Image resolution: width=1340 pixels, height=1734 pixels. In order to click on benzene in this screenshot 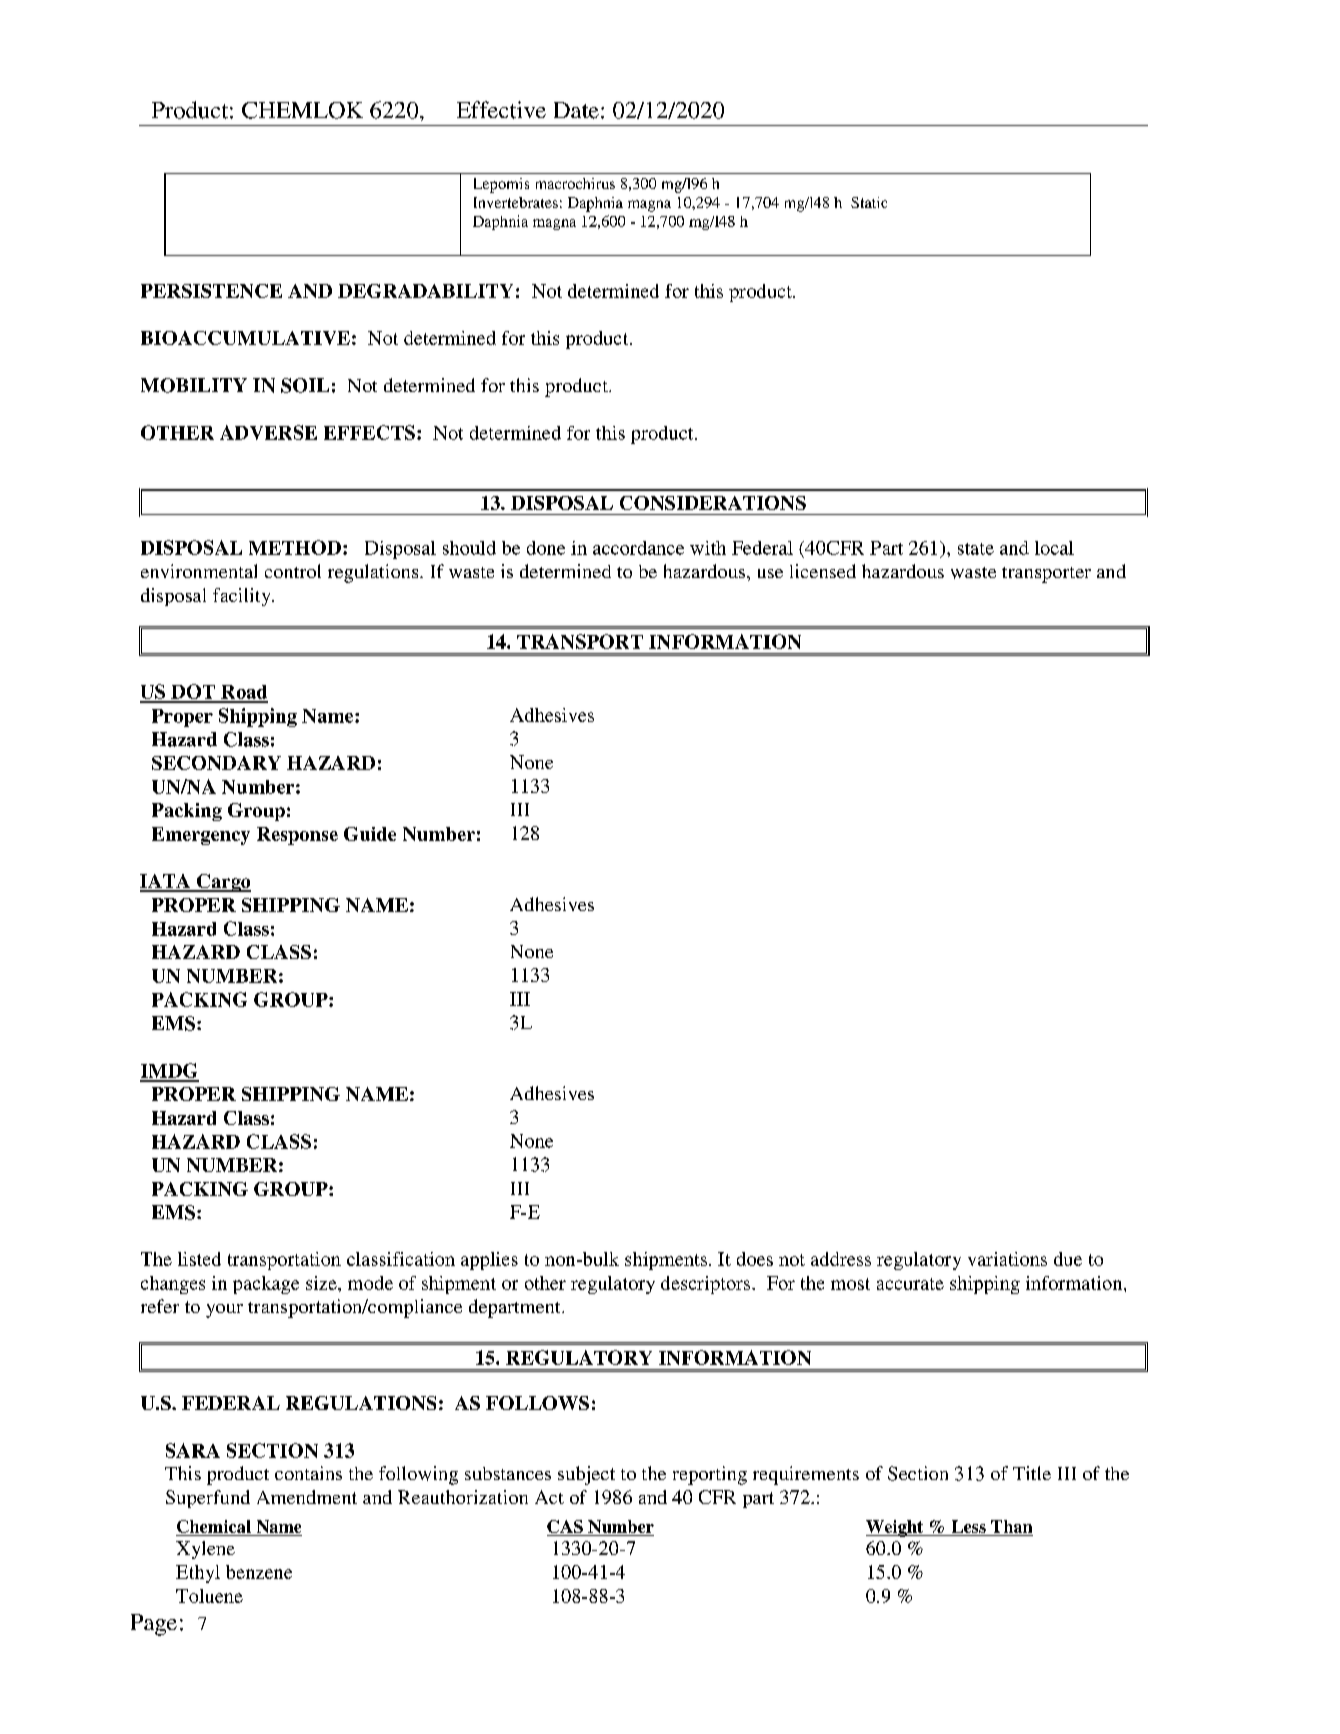, I will do `click(259, 1572)`.
